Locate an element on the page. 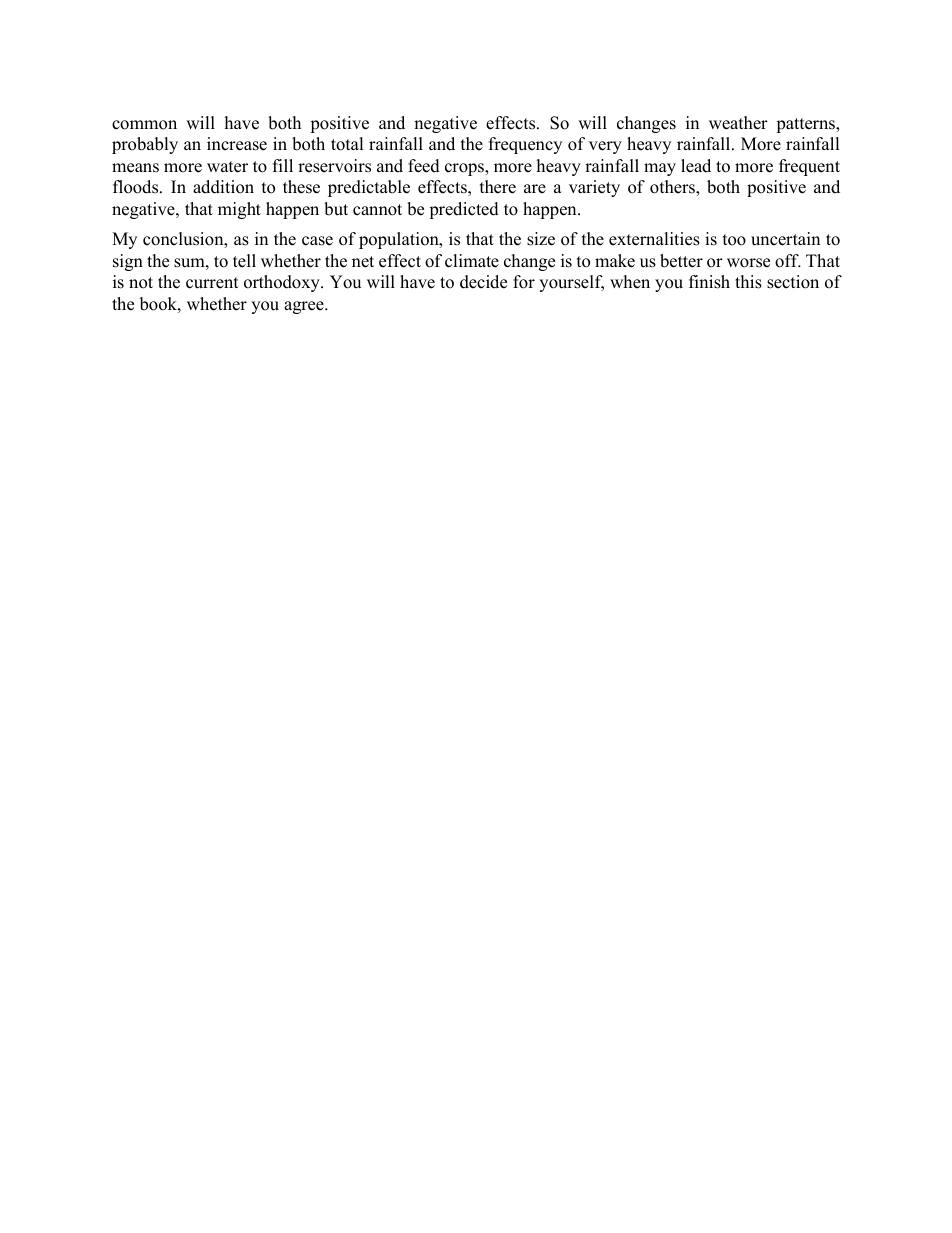  common is located at coordinates (144, 125).
